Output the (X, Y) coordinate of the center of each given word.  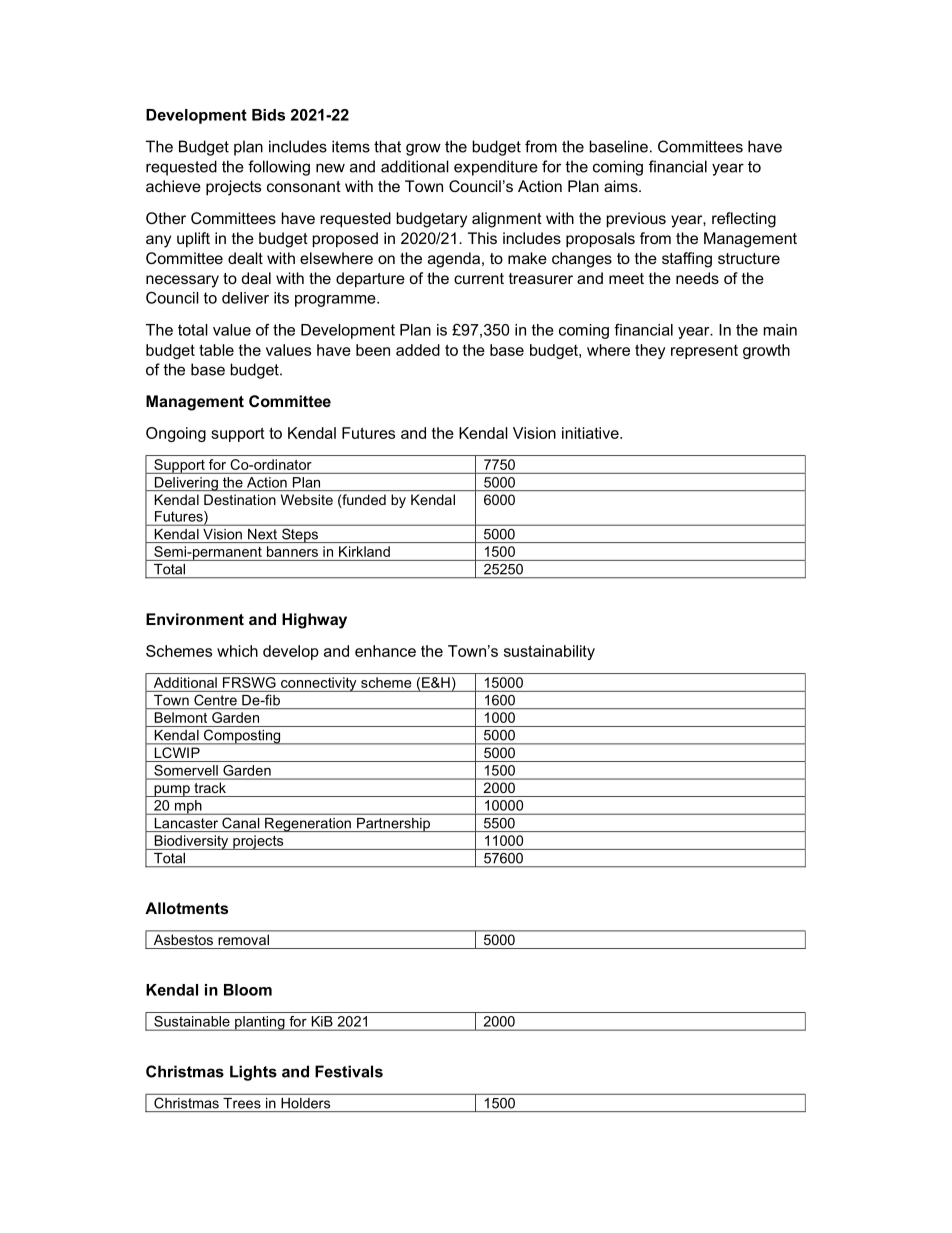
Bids (268, 115)
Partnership (394, 825)
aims (622, 186)
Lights (253, 1073)
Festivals (349, 1071)
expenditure (496, 168)
